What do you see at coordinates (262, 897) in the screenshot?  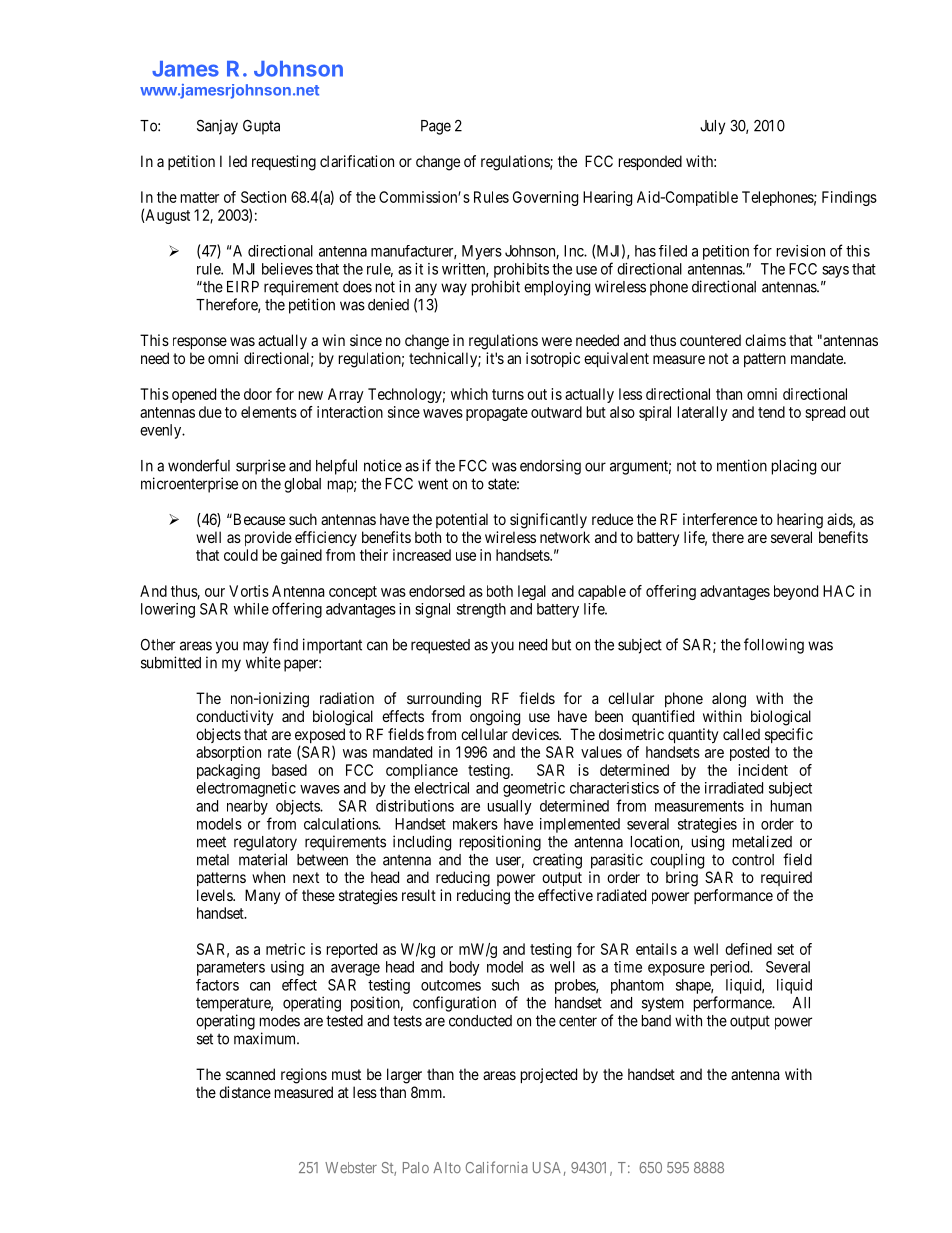 I see `Many` at bounding box center [262, 897].
